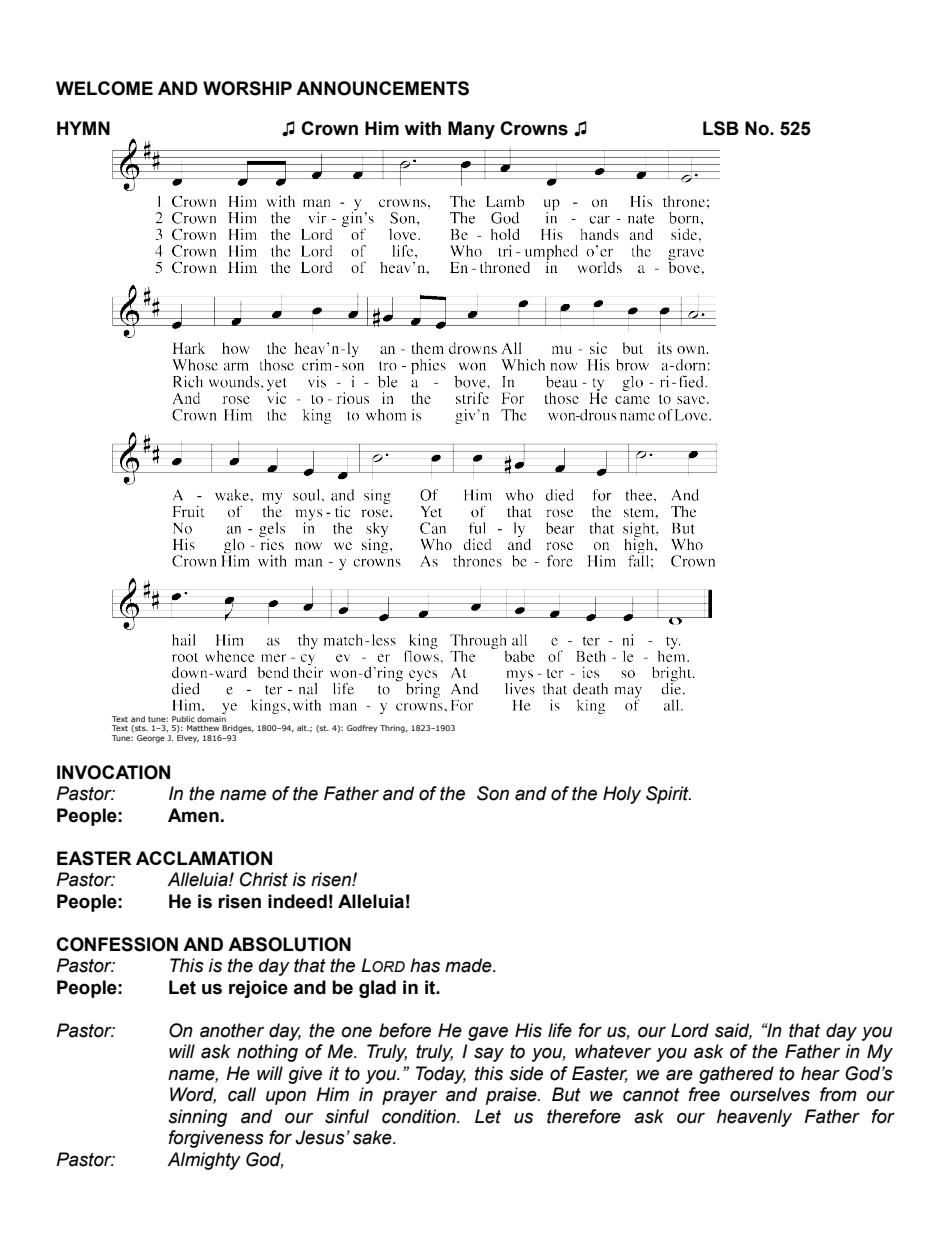 This screenshot has height=1233, width=952. I want to click on sinning, so click(198, 1118).
